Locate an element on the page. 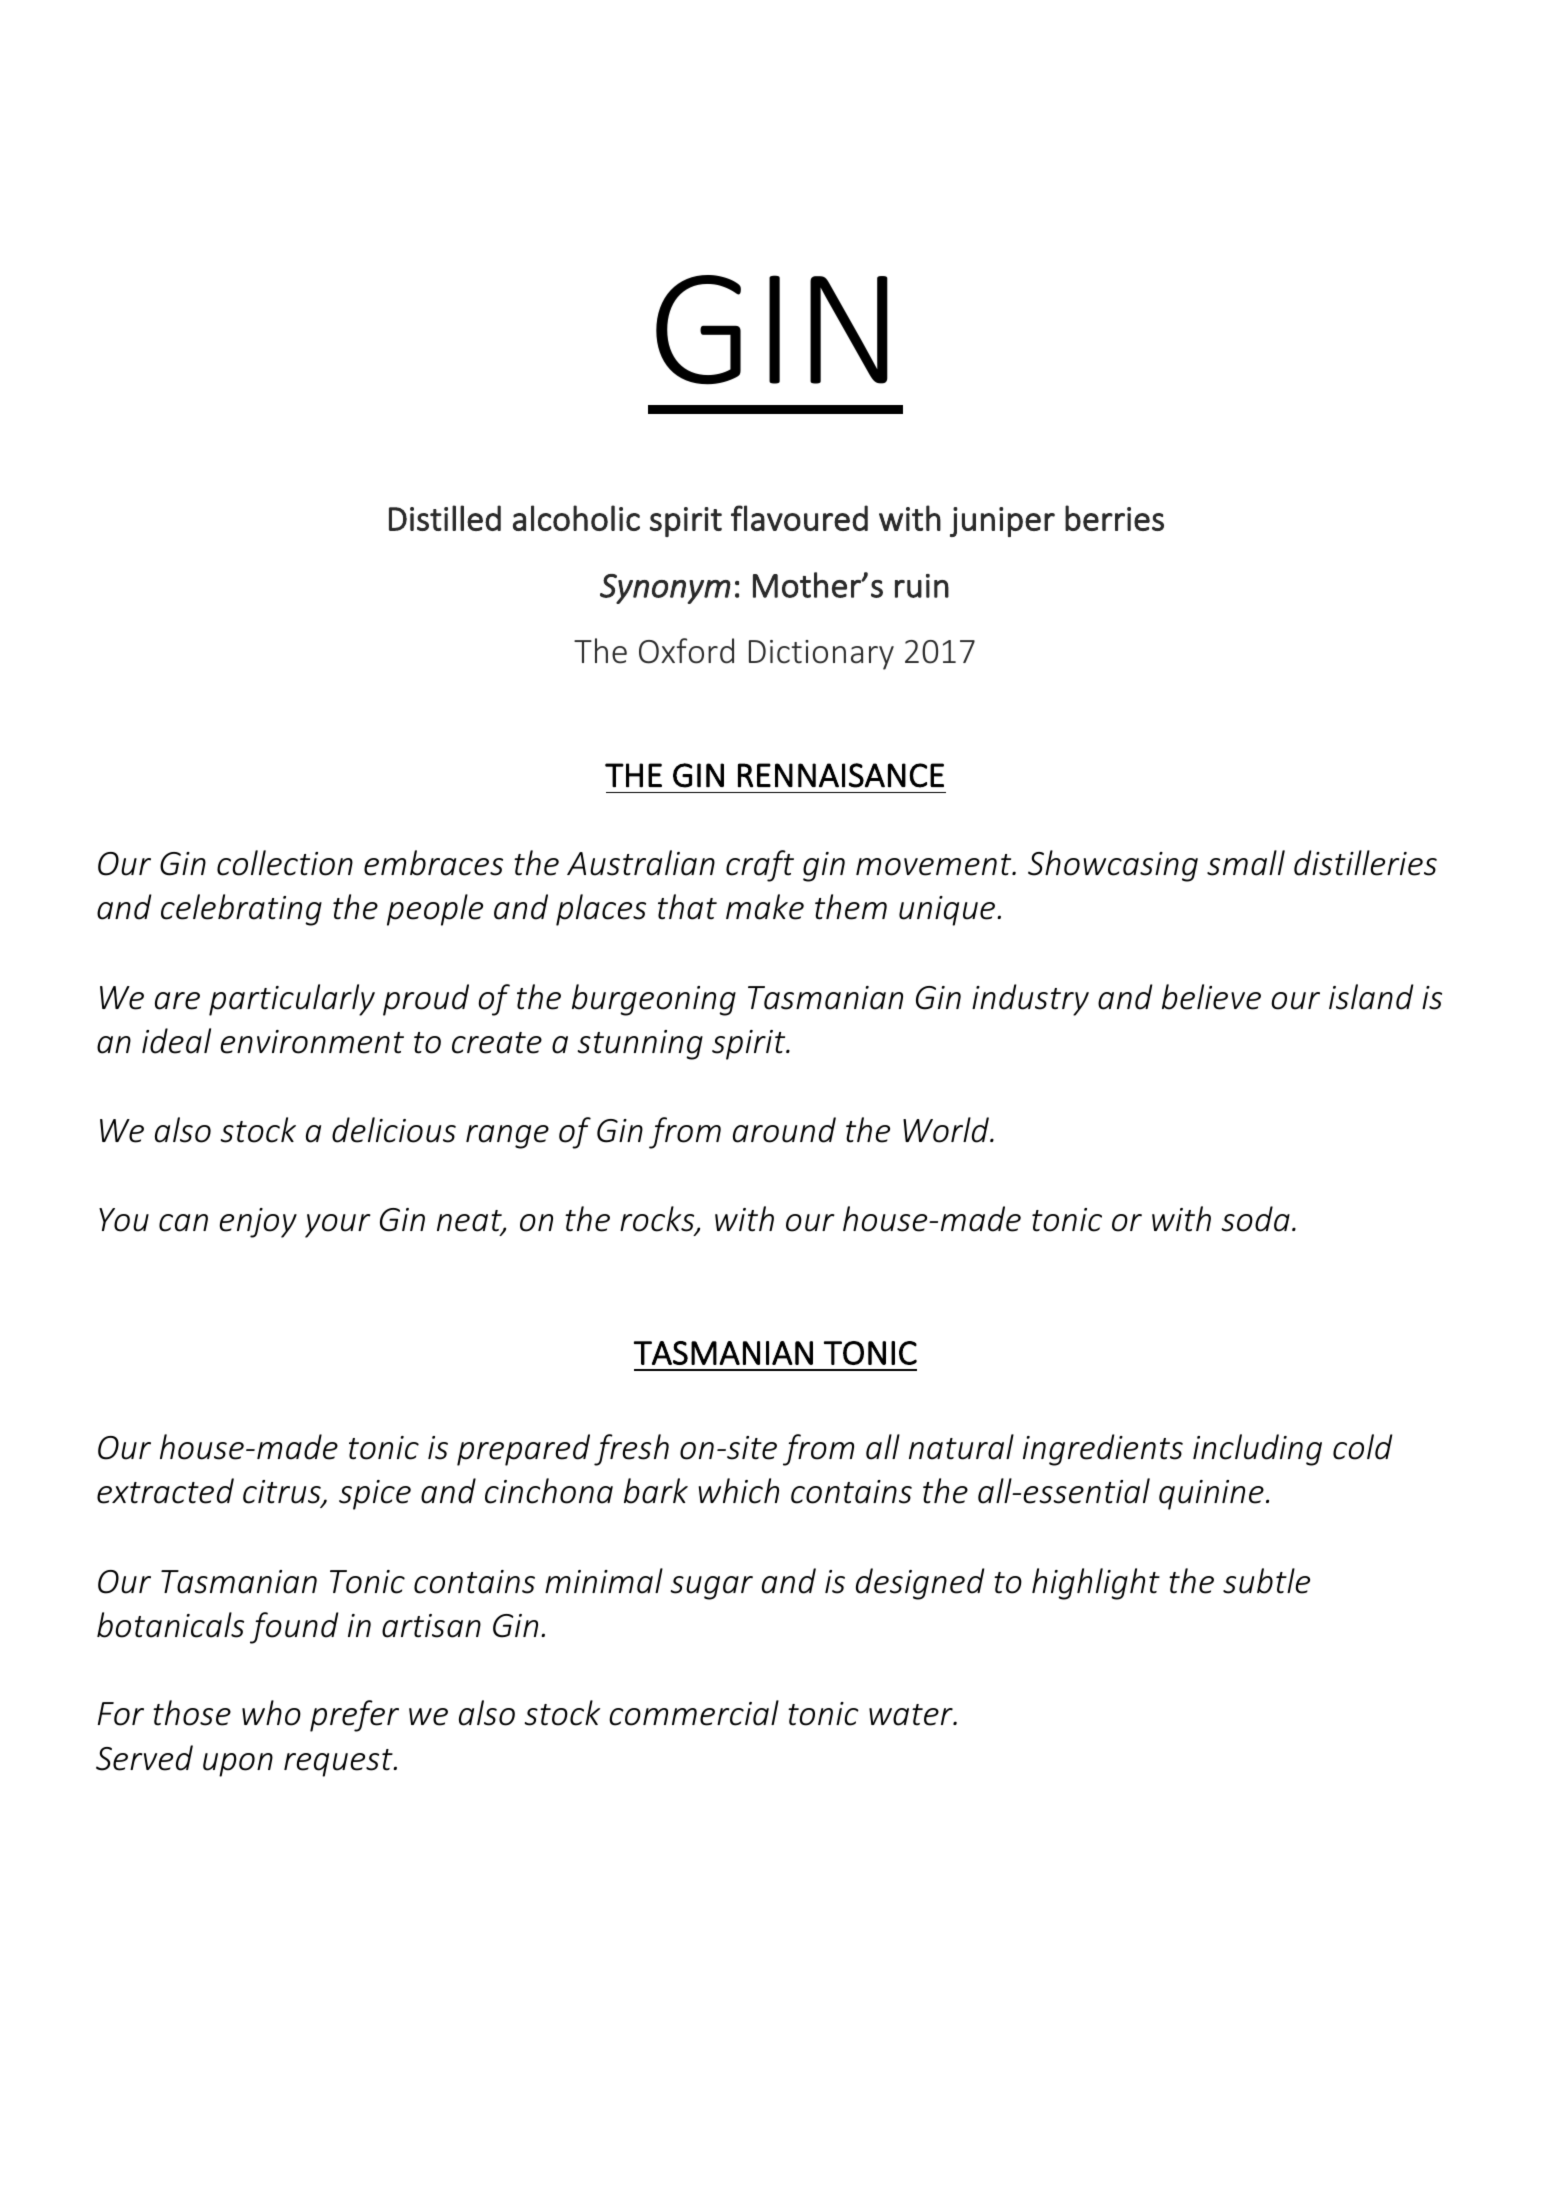  believe is located at coordinates (1211, 997).
